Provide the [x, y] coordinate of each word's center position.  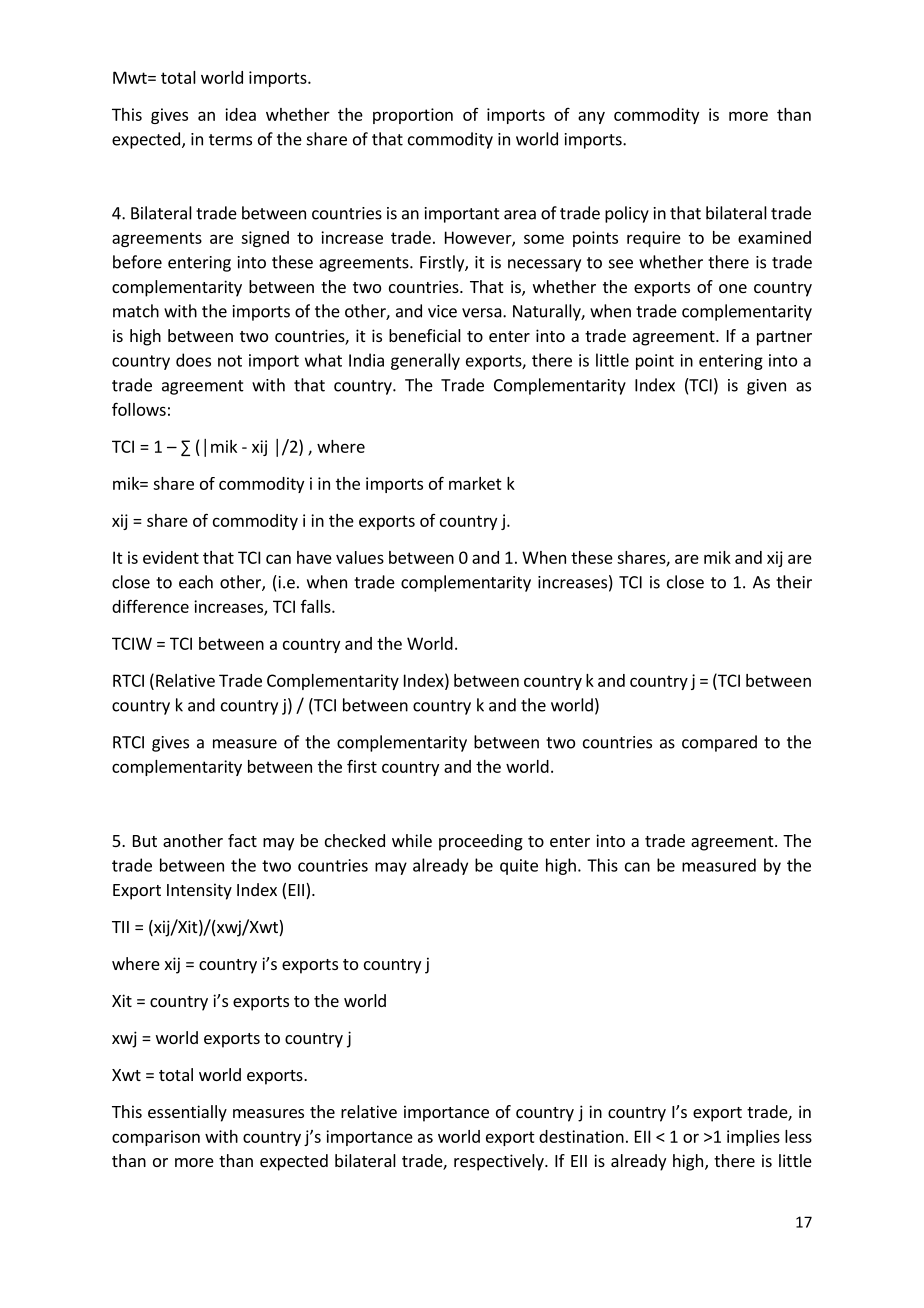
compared [719, 743]
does [193, 360]
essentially [187, 1113]
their [794, 582]
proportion [413, 116]
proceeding [481, 842]
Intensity [199, 891]
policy [627, 214]
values [360, 557]
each [196, 582]
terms [230, 140]
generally [425, 361]
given [766, 387]
